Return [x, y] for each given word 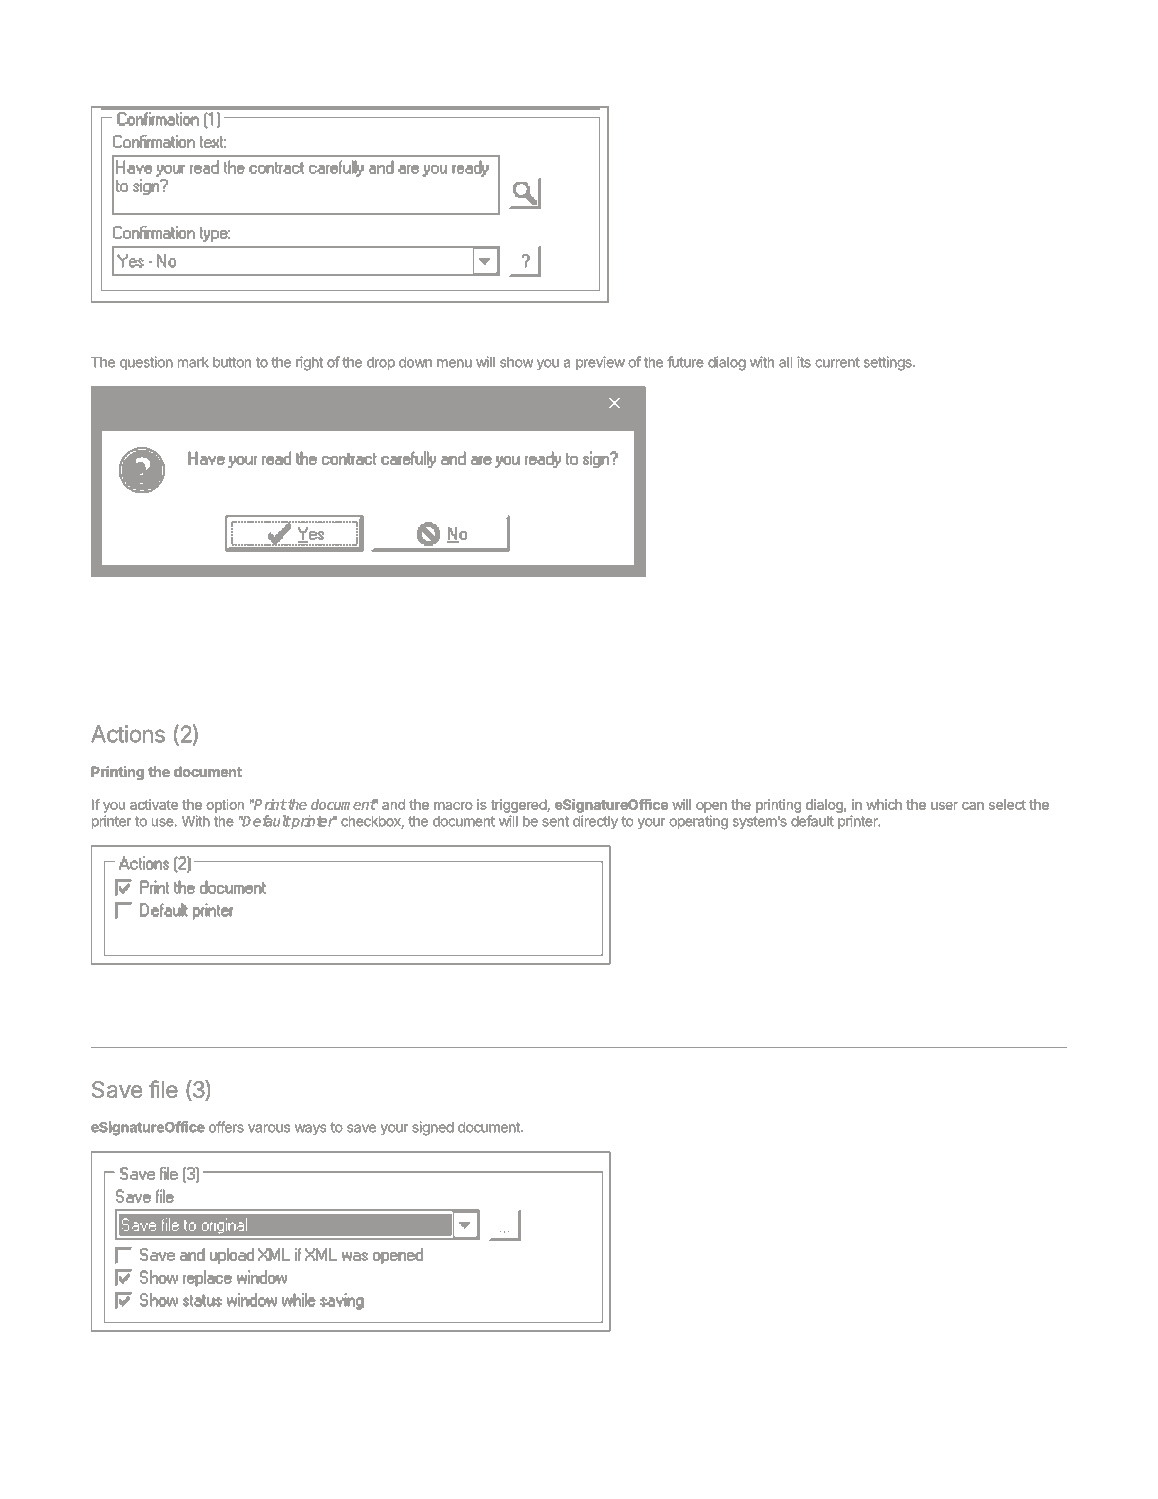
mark [193, 362]
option [225, 806]
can [973, 806]
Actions [128, 734]
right [309, 363]
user [944, 806]
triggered [519, 806]
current [837, 362]
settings [889, 363]
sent [555, 821]
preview [600, 363]
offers [226, 1127]
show [516, 362]
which [884, 804]
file [163, 1089]
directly [595, 822]
